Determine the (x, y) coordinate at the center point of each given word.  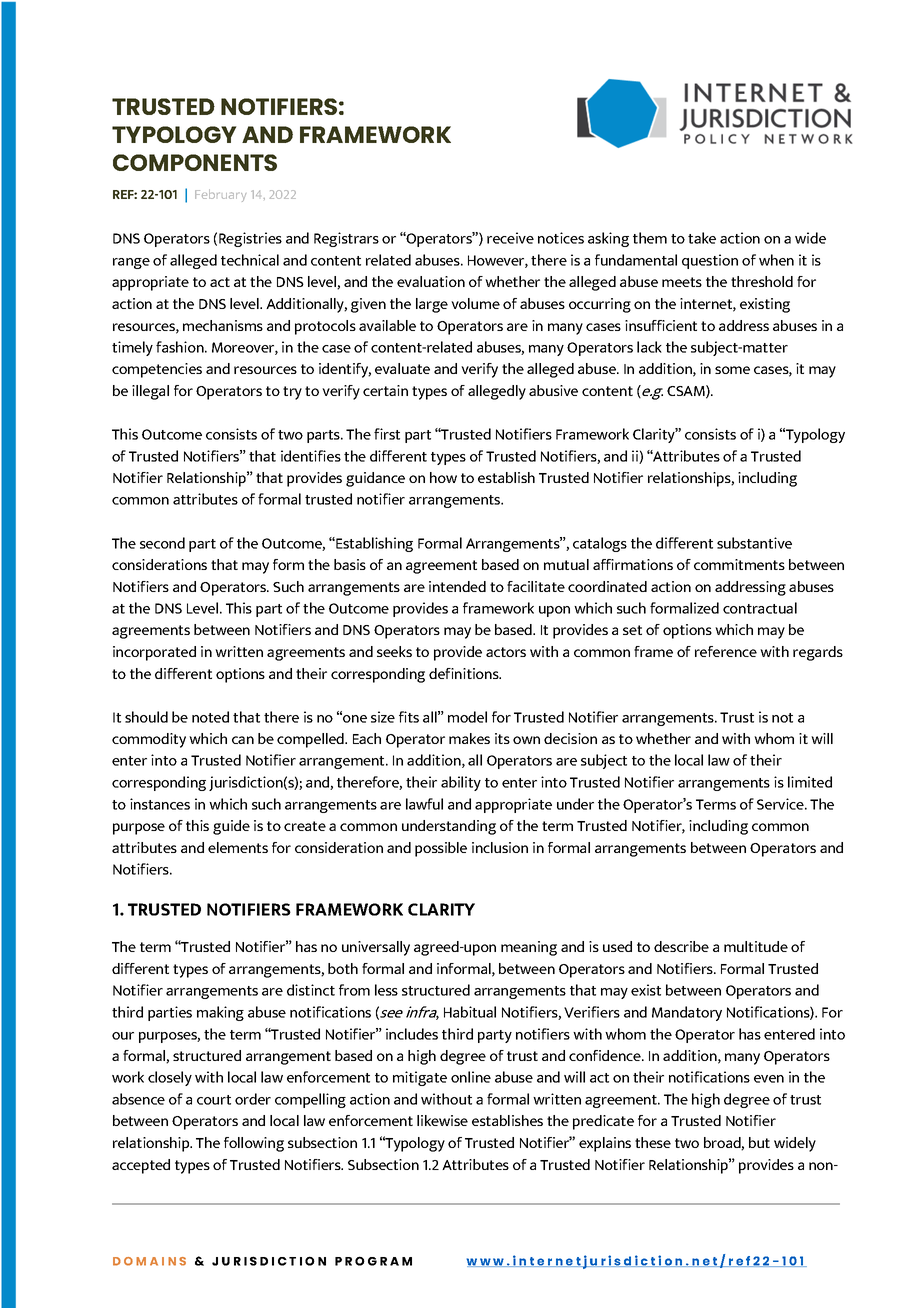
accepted (141, 1166)
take (702, 238)
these (653, 1142)
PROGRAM (373, 1261)
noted (210, 717)
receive (510, 238)
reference (726, 651)
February (220, 195)
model (467, 717)
